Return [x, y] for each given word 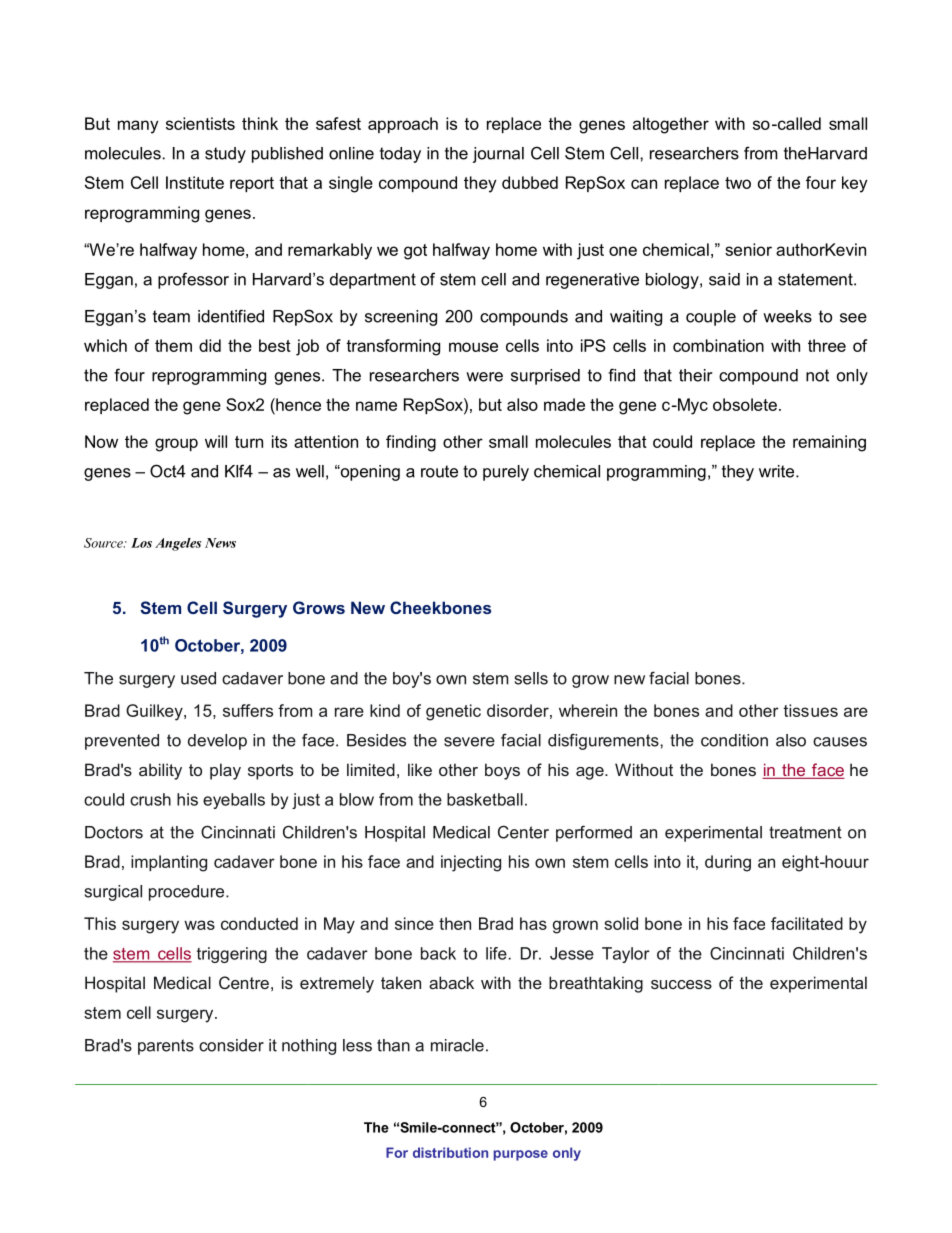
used [198, 678]
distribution [450, 1152]
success [681, 984]
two [738, 183]
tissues [811, 710]
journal [498, 155]
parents [166, 1047]
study [225, 155]
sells [531, 678]
